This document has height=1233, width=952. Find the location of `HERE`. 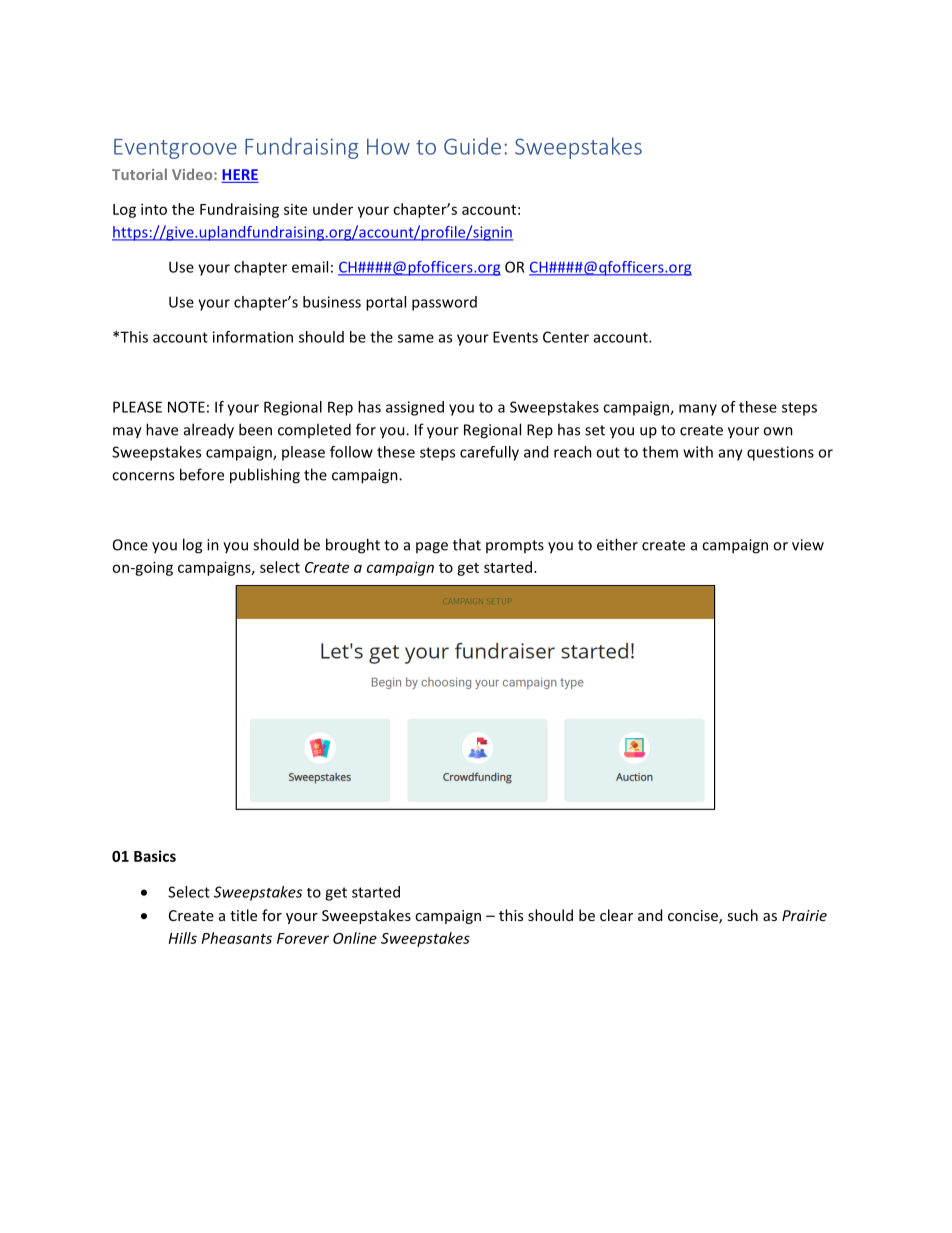

HERE is located at coordinates (240, 174).
